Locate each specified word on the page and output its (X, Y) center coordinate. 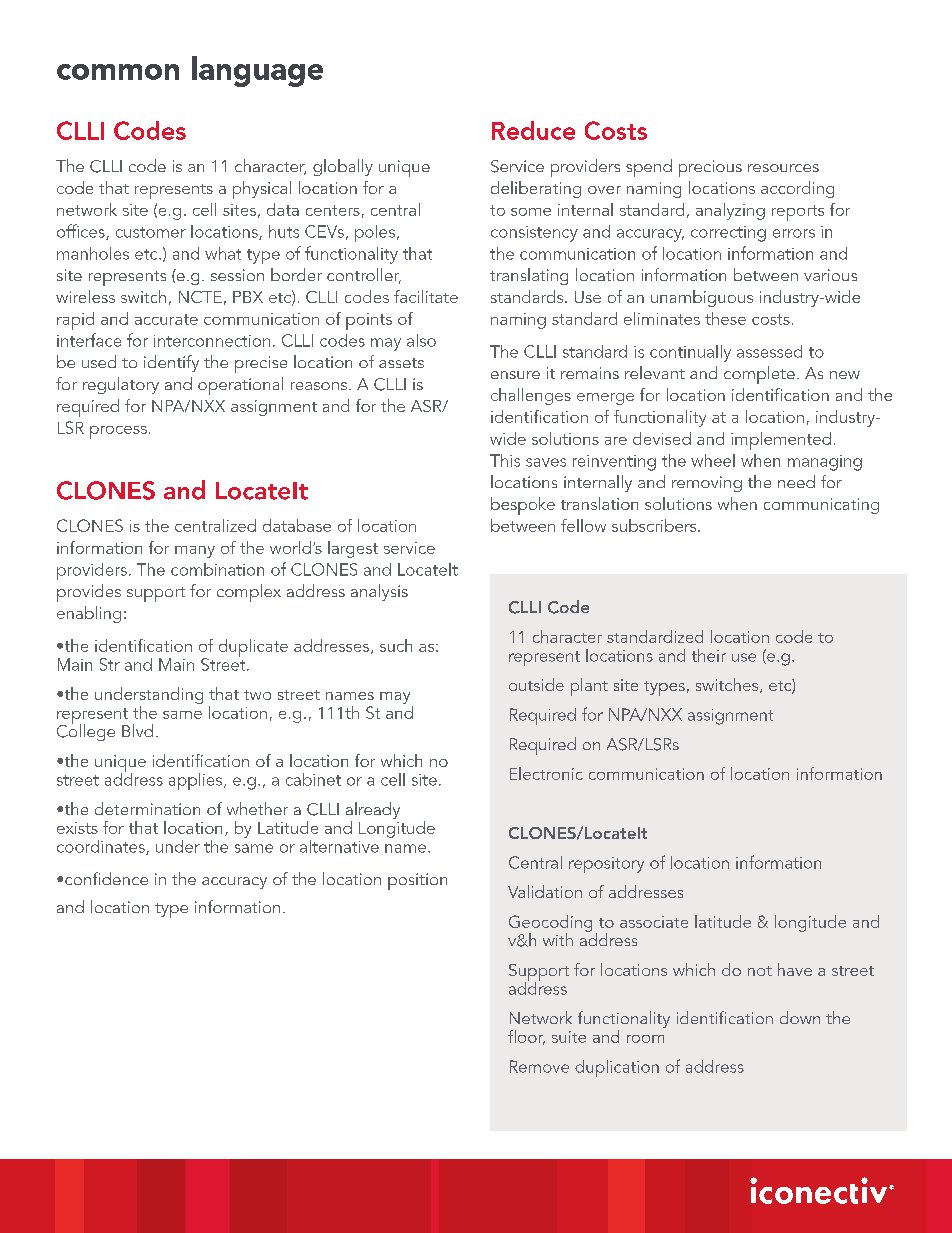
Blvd (137, 730)
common (118, 72)
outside (536, 684)
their (709, 655)
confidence (106, 878)
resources (783, 168)
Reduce (533, 130)
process (118, 432)
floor (526, 1037)
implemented (781, 441)
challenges (531, 396)
